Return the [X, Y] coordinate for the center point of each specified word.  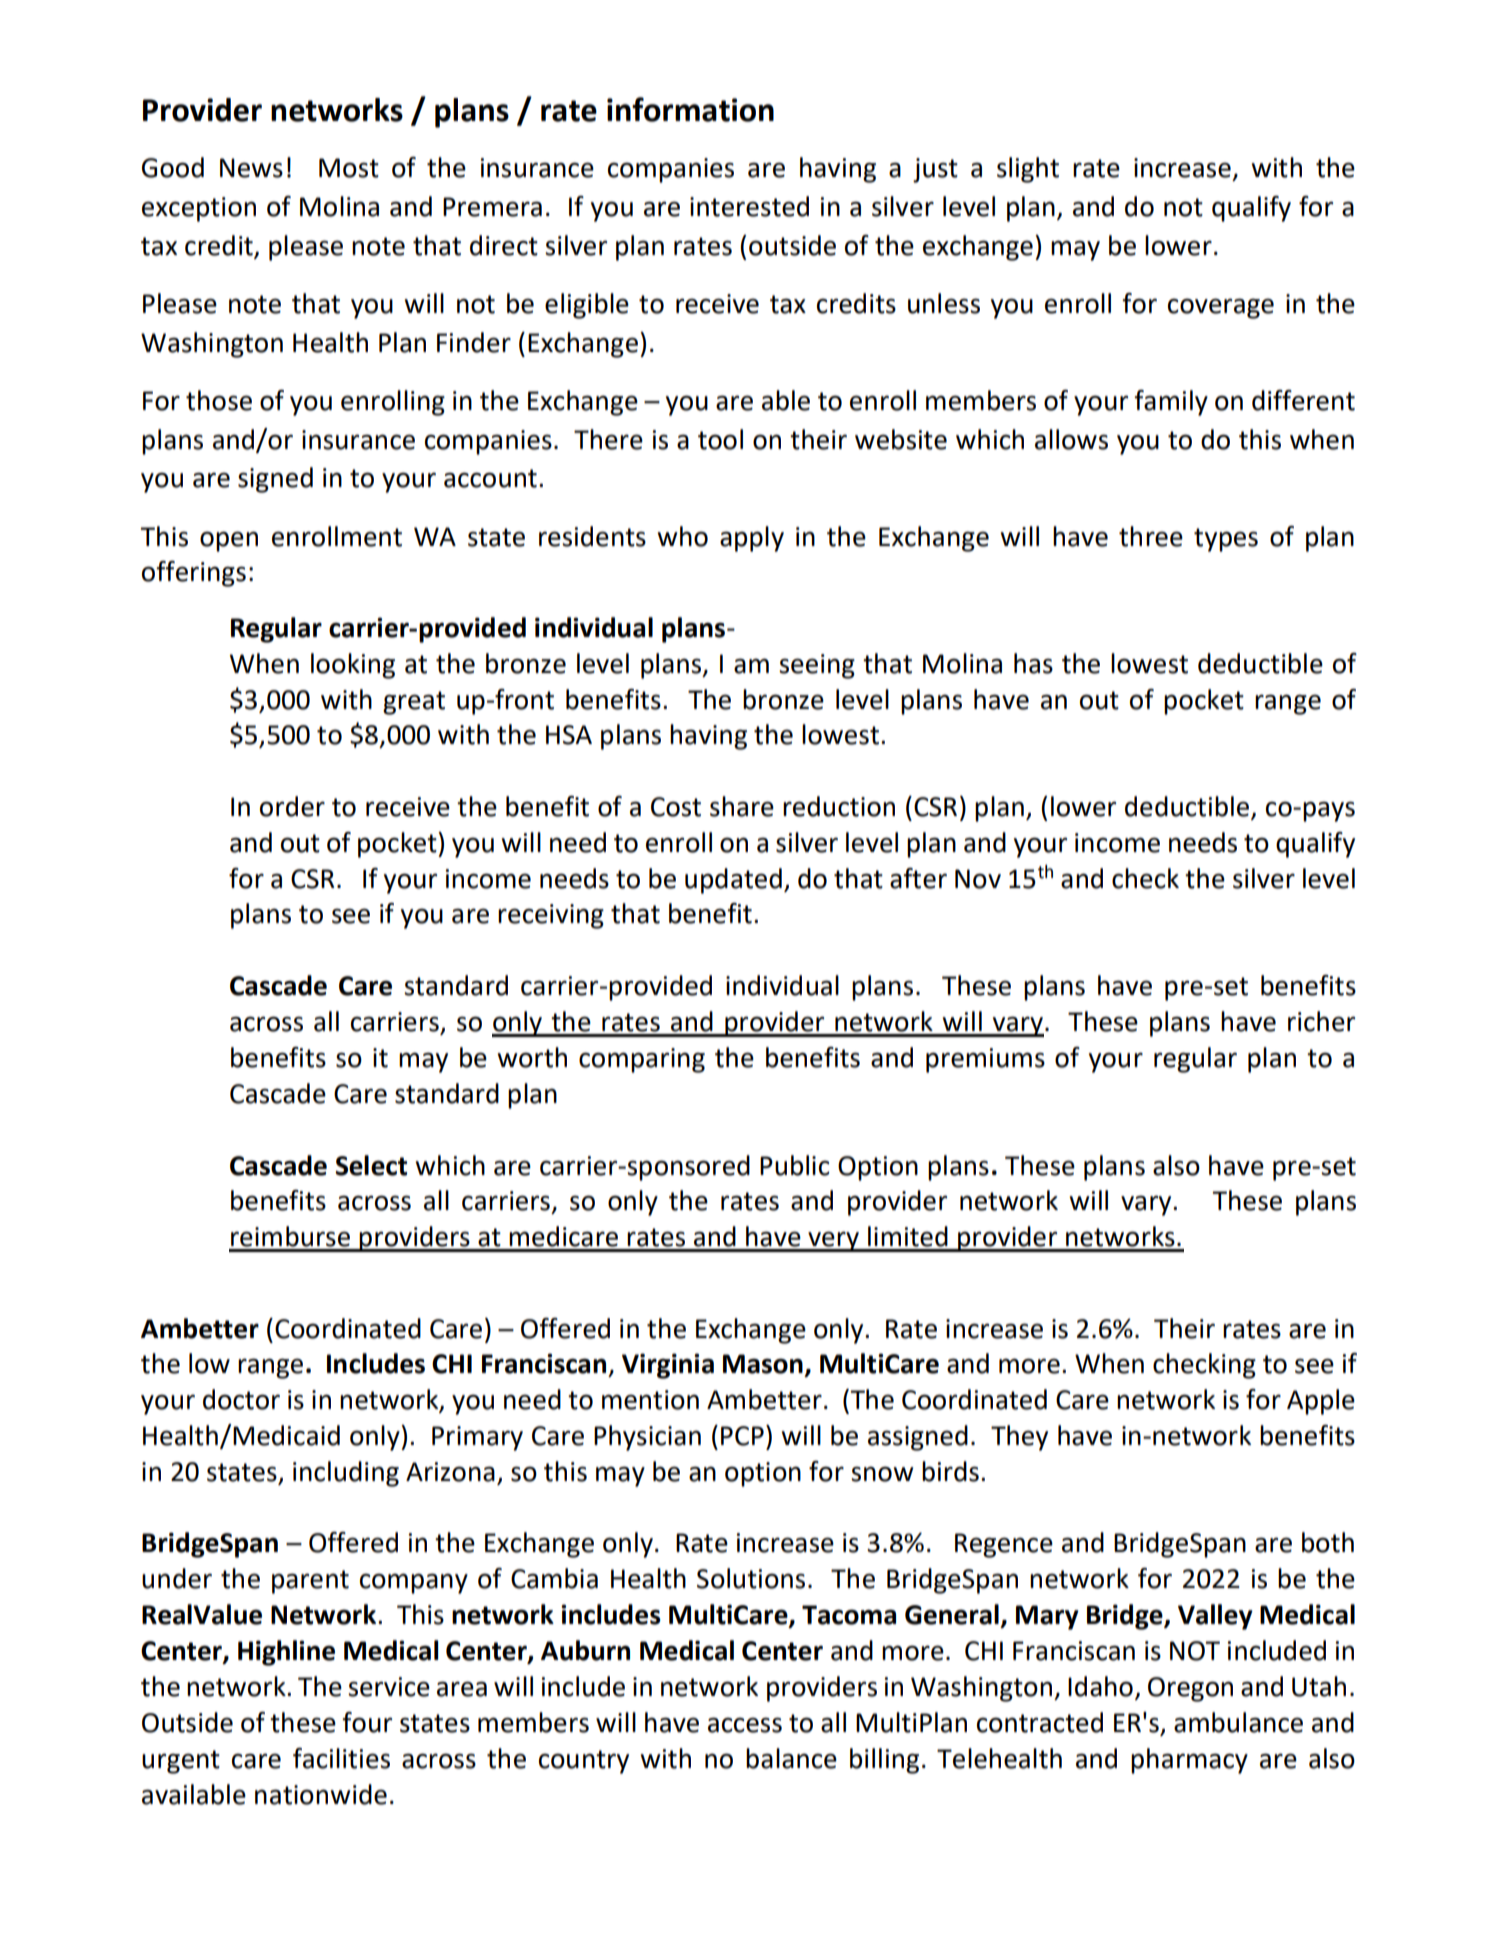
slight [1028, 170]
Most [349, 168]
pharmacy [1189, 1761]
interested [749, 206]
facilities [341, 1758]
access [745, 1725]
